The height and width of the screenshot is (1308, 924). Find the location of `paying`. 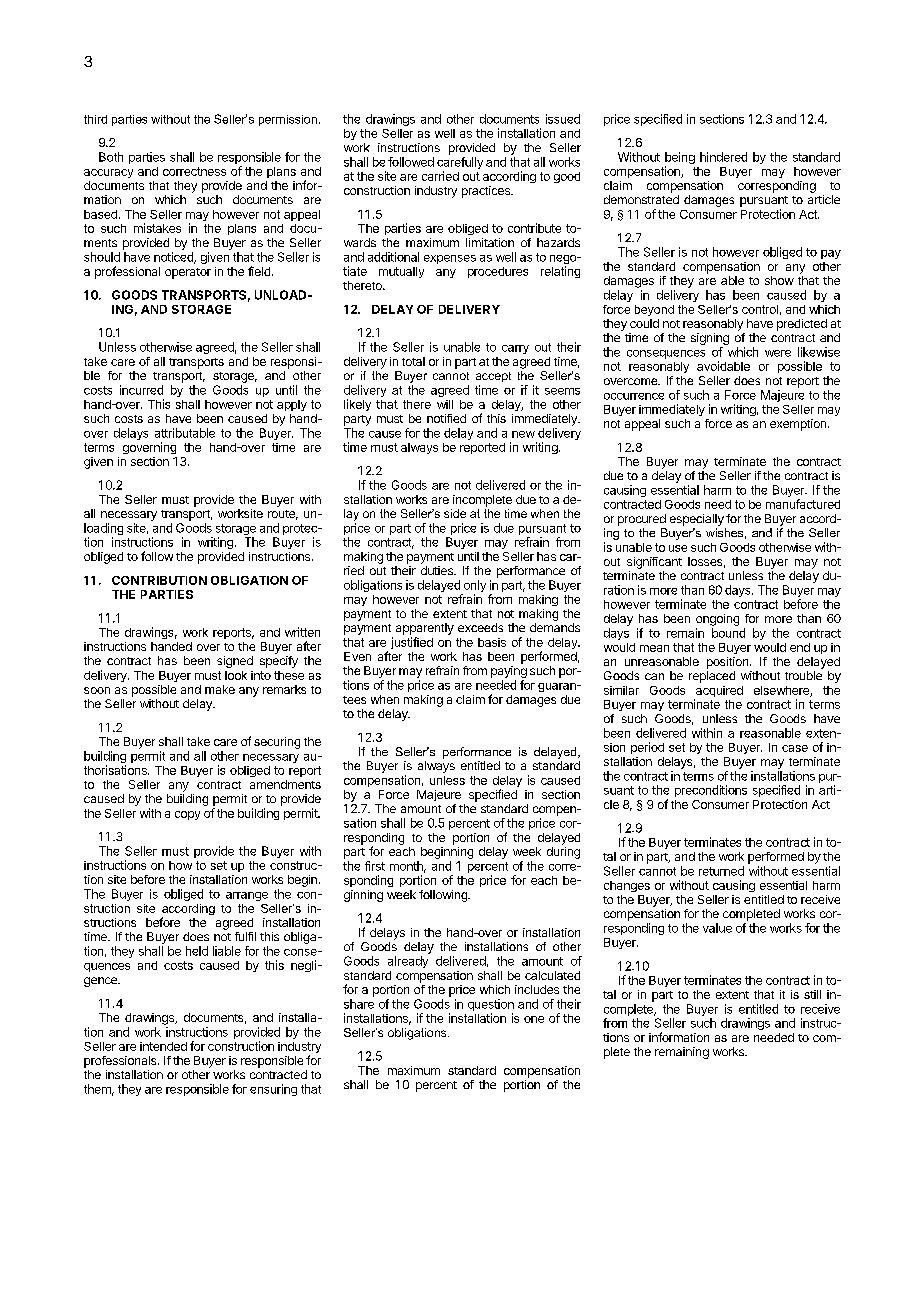

paying is located at coordinates (509, 672).
